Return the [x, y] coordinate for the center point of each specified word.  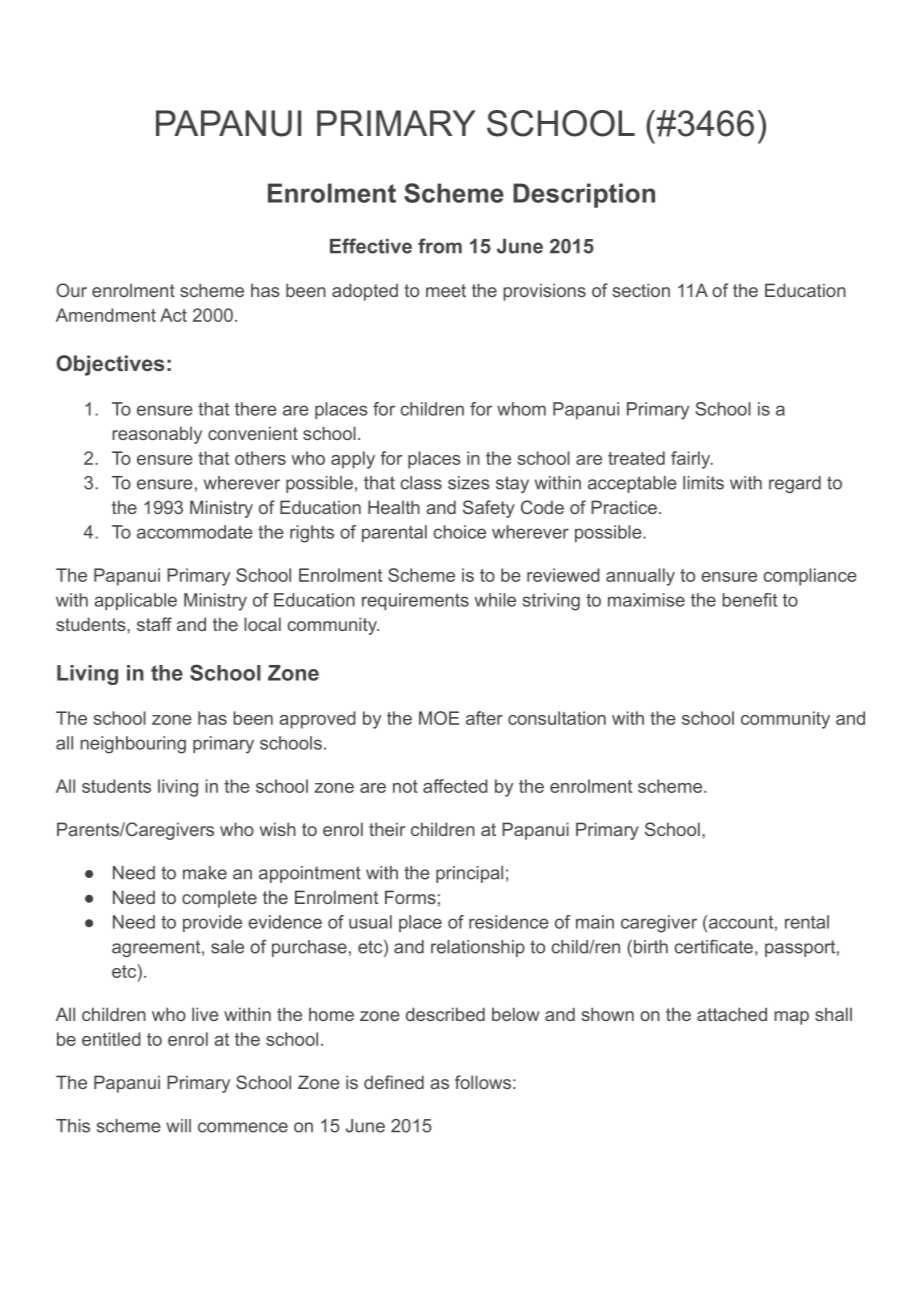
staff [154, 624]
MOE [439, 718]
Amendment [106, 315]
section [641, 290]
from [440, 246]
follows [483, 1082]
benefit [749, 600]
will [178, 1125]
